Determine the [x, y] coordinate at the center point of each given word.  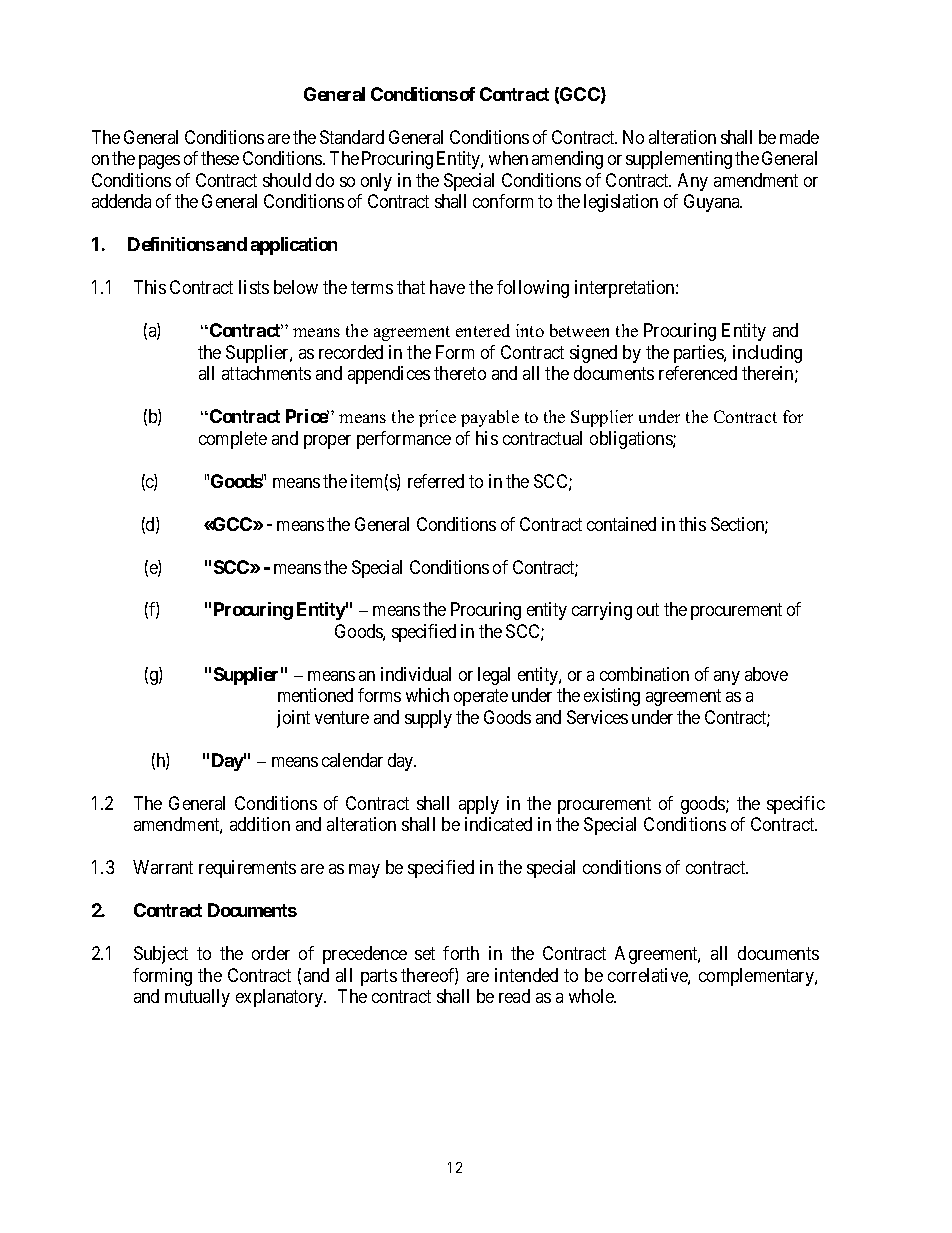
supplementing [679, 160]
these [220, 158]
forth [461, 953]
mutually [197, 998]
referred [436, 481]
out [648, 610]
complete [233, 440]
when [508, 158]
